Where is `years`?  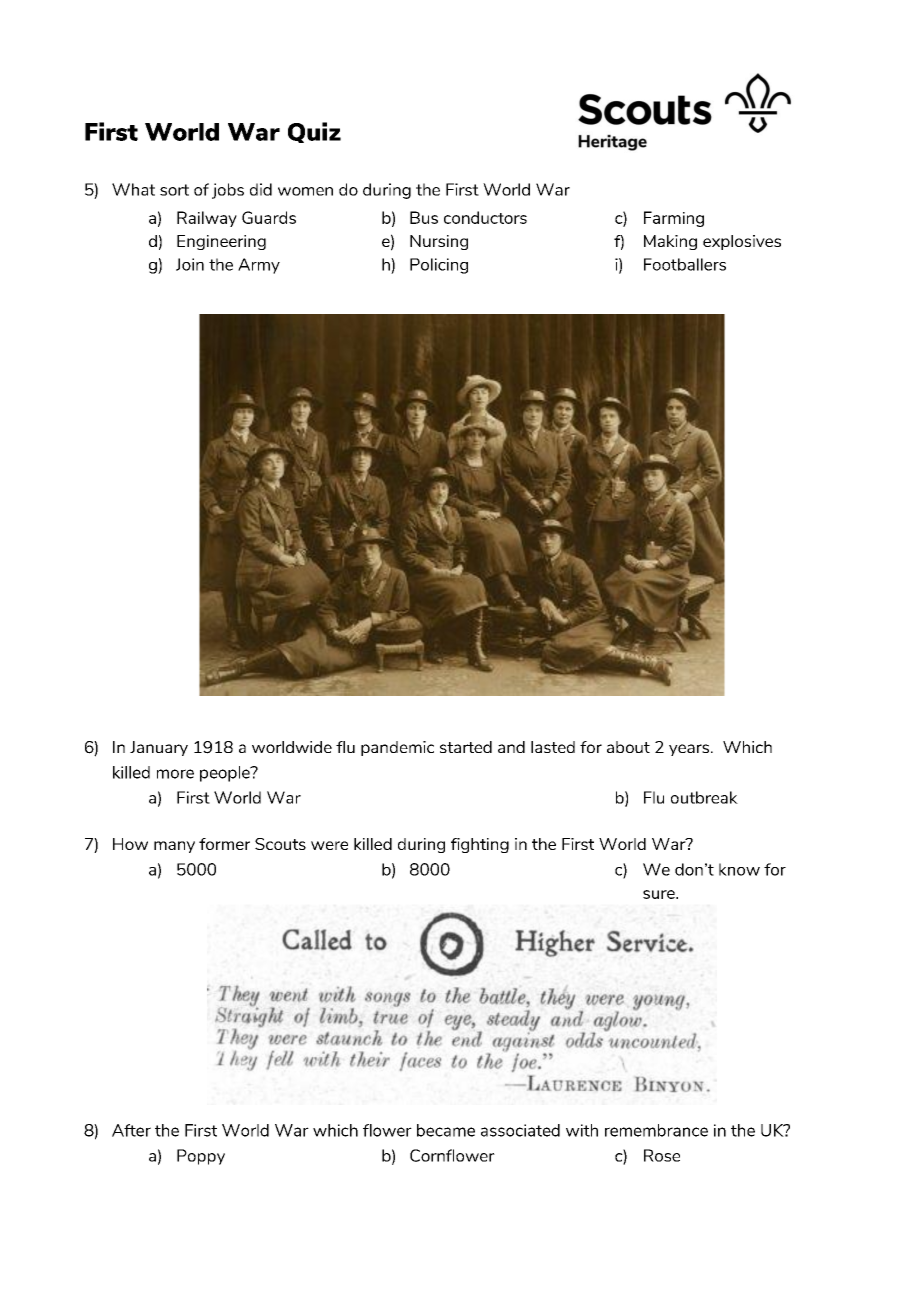
years is located at coordinates (690, 750).
